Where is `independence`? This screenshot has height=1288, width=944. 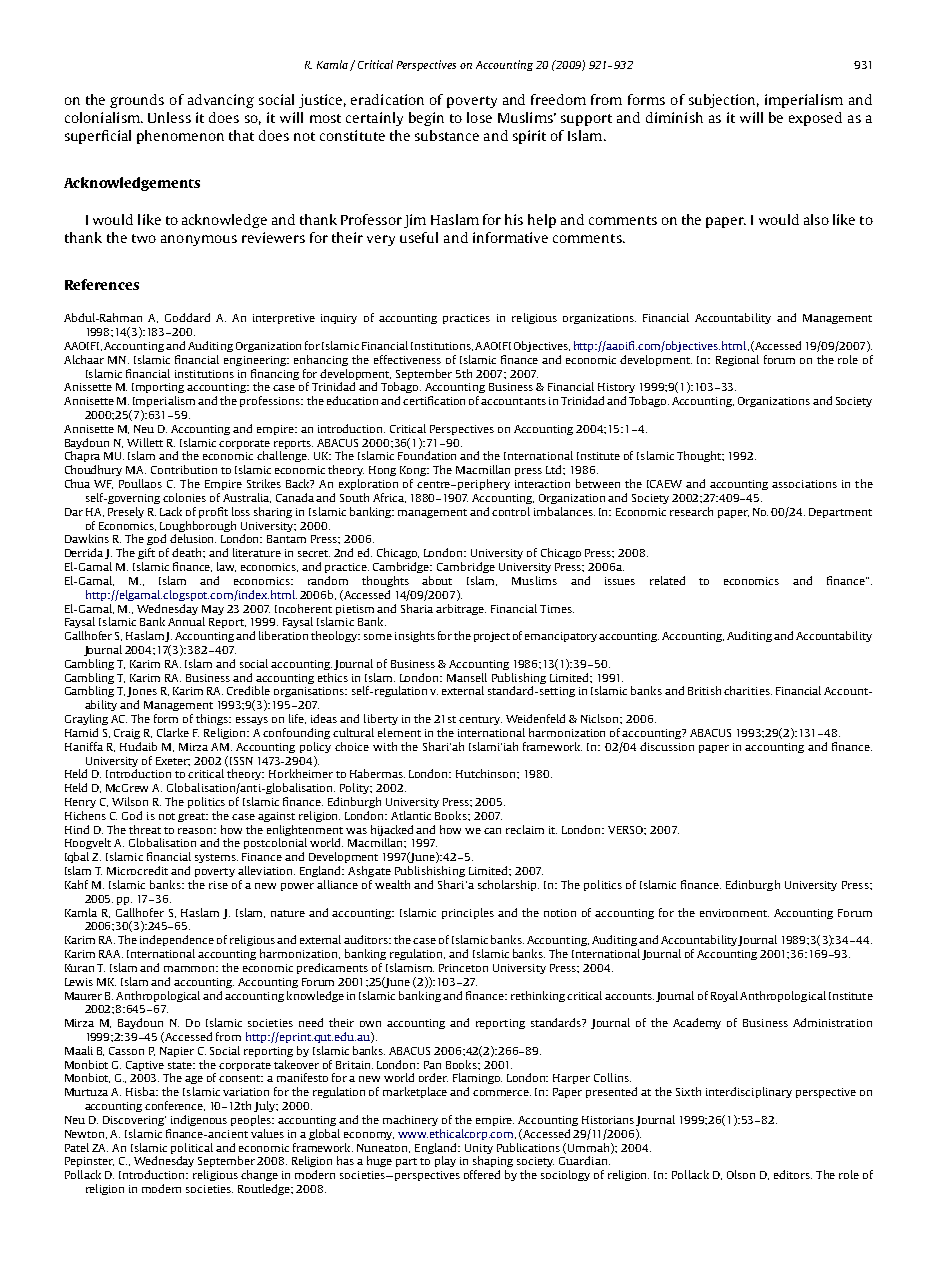
independence is located at coordinates (177, 940).
